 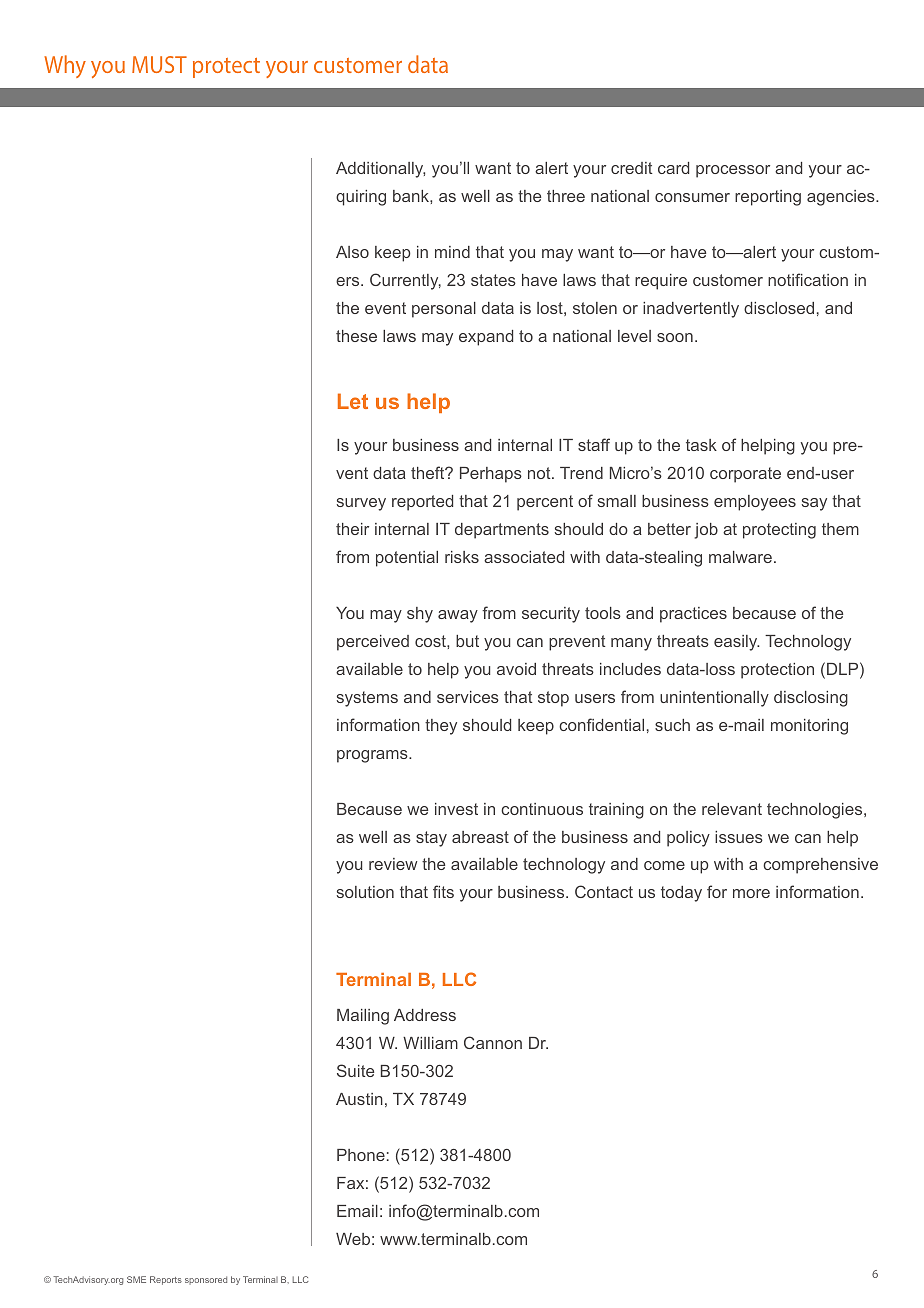 What do you see at coordinates (431, 839) in the screenshot?
I see `stay` at bounding box center [431, 839].
